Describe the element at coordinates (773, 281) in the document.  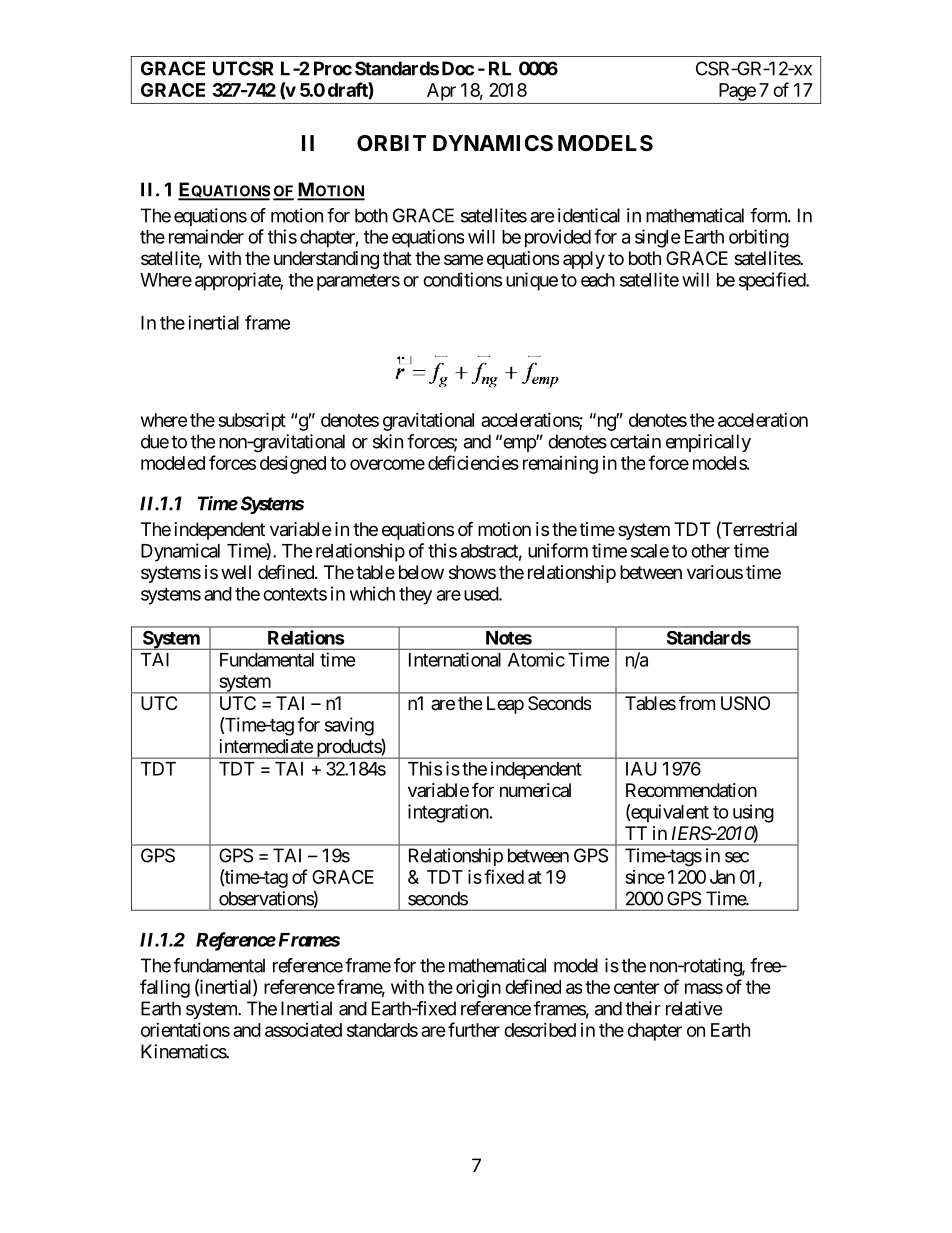
I see `specified` at that location.
